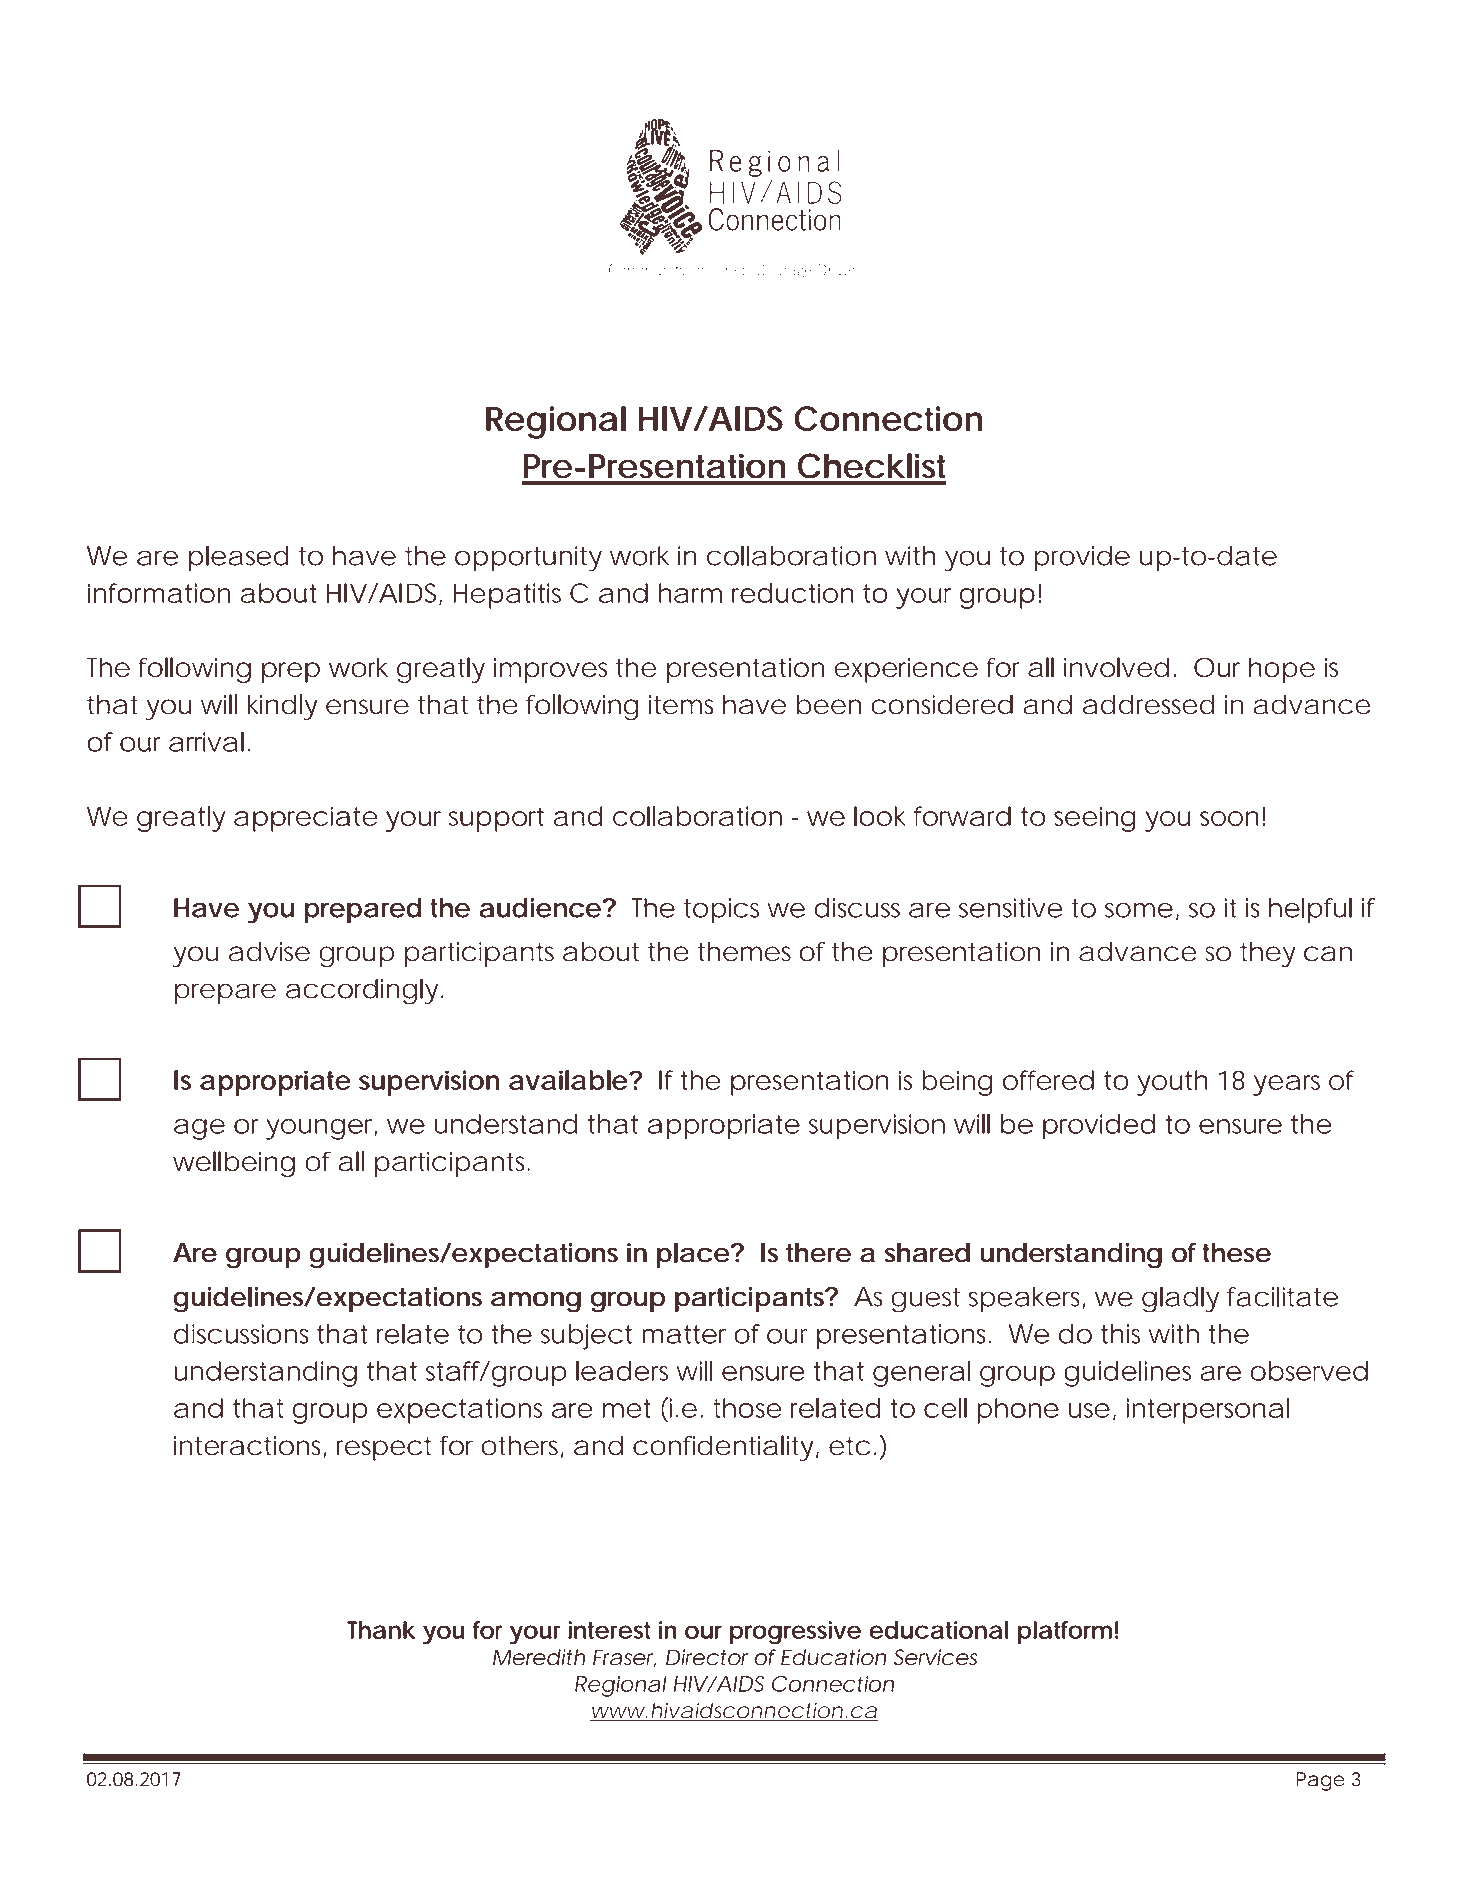  I want to click on respect, so click(384, 1449).
